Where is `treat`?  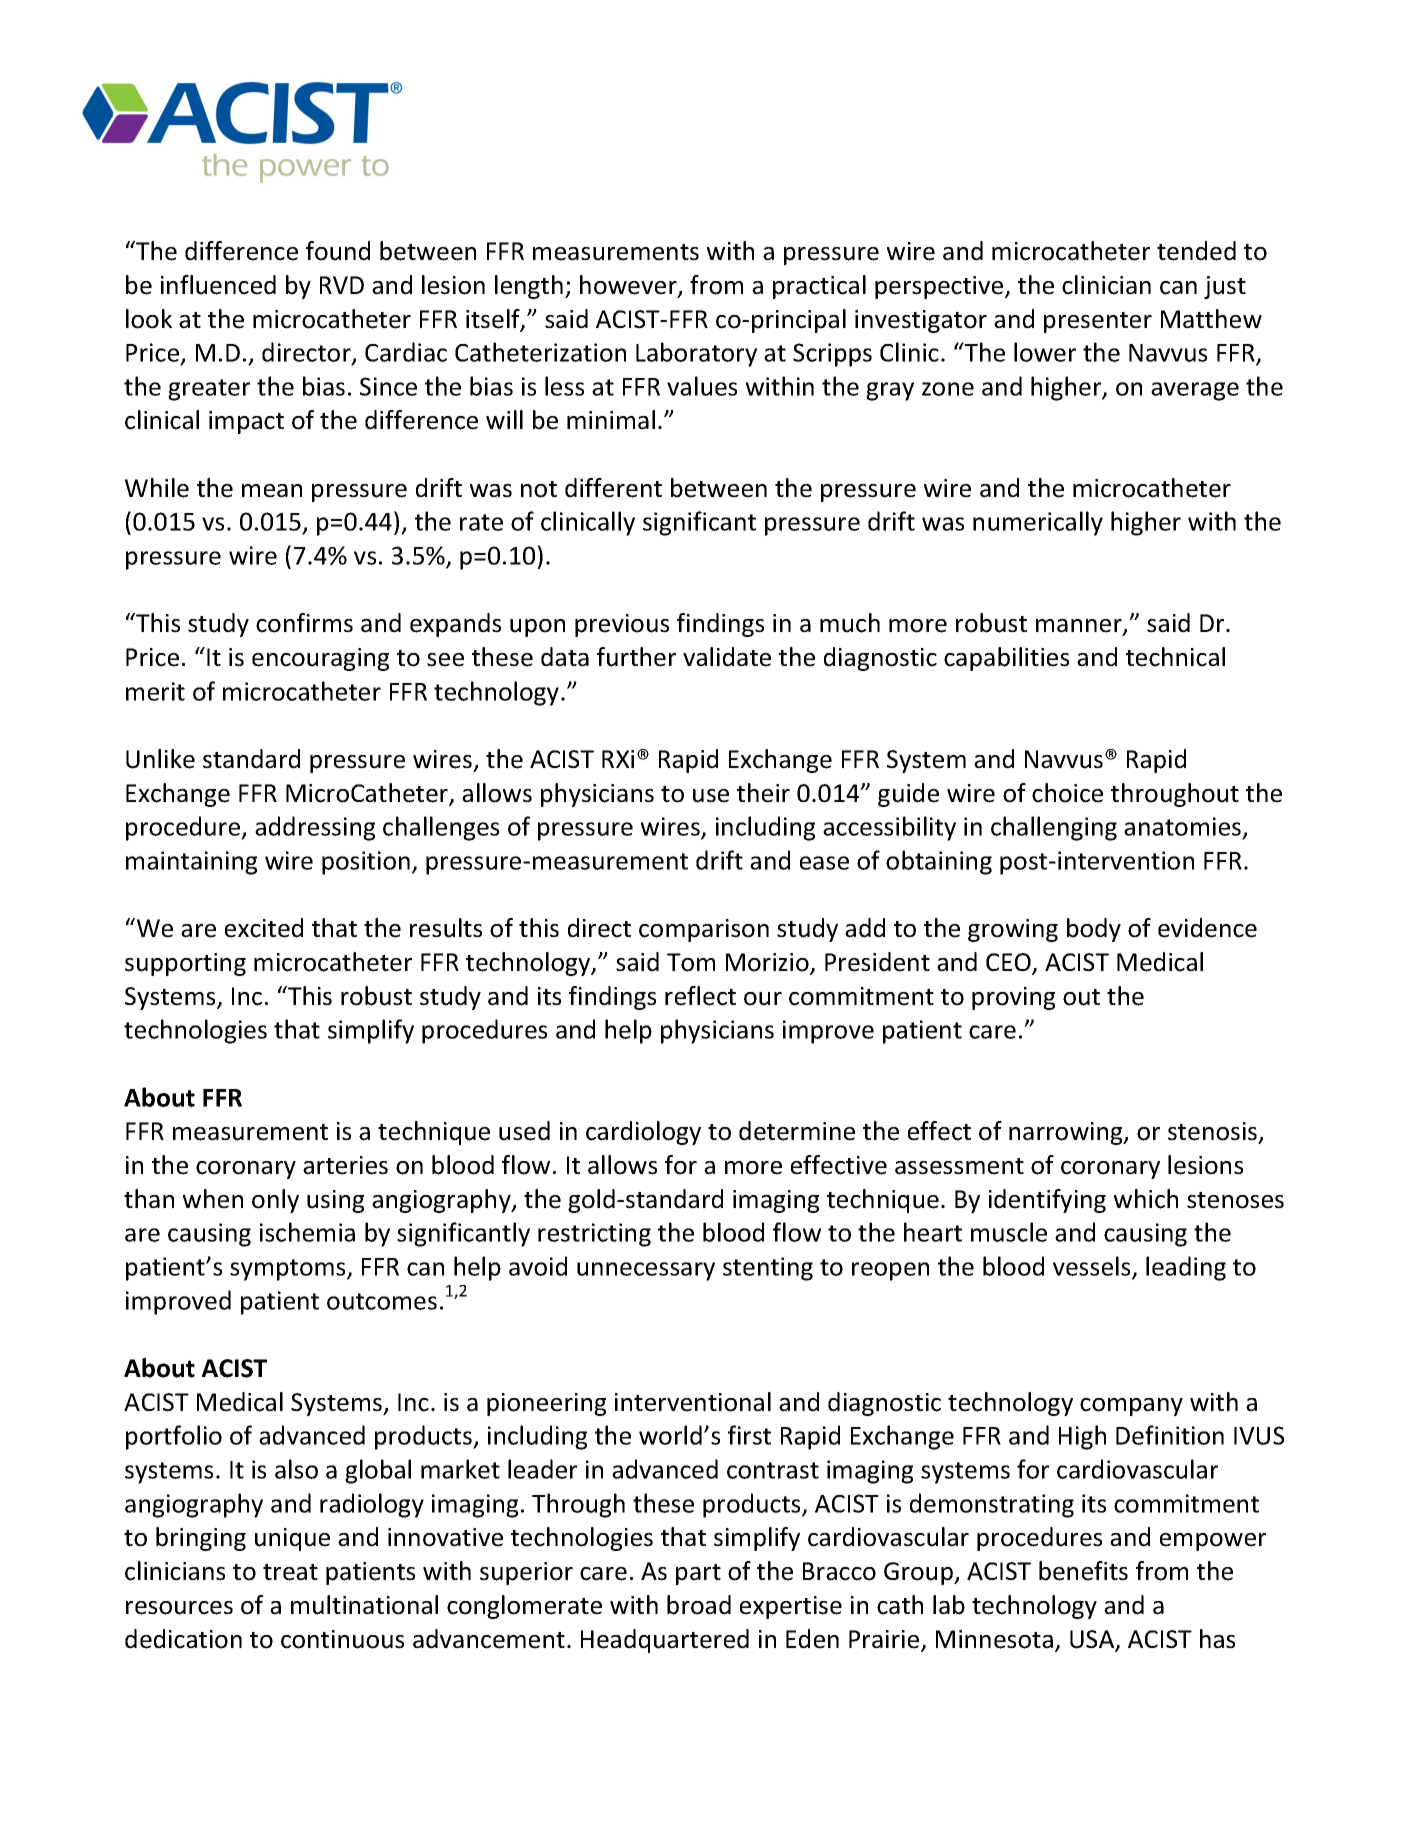
treat is located at coordinates (290, 1572).
